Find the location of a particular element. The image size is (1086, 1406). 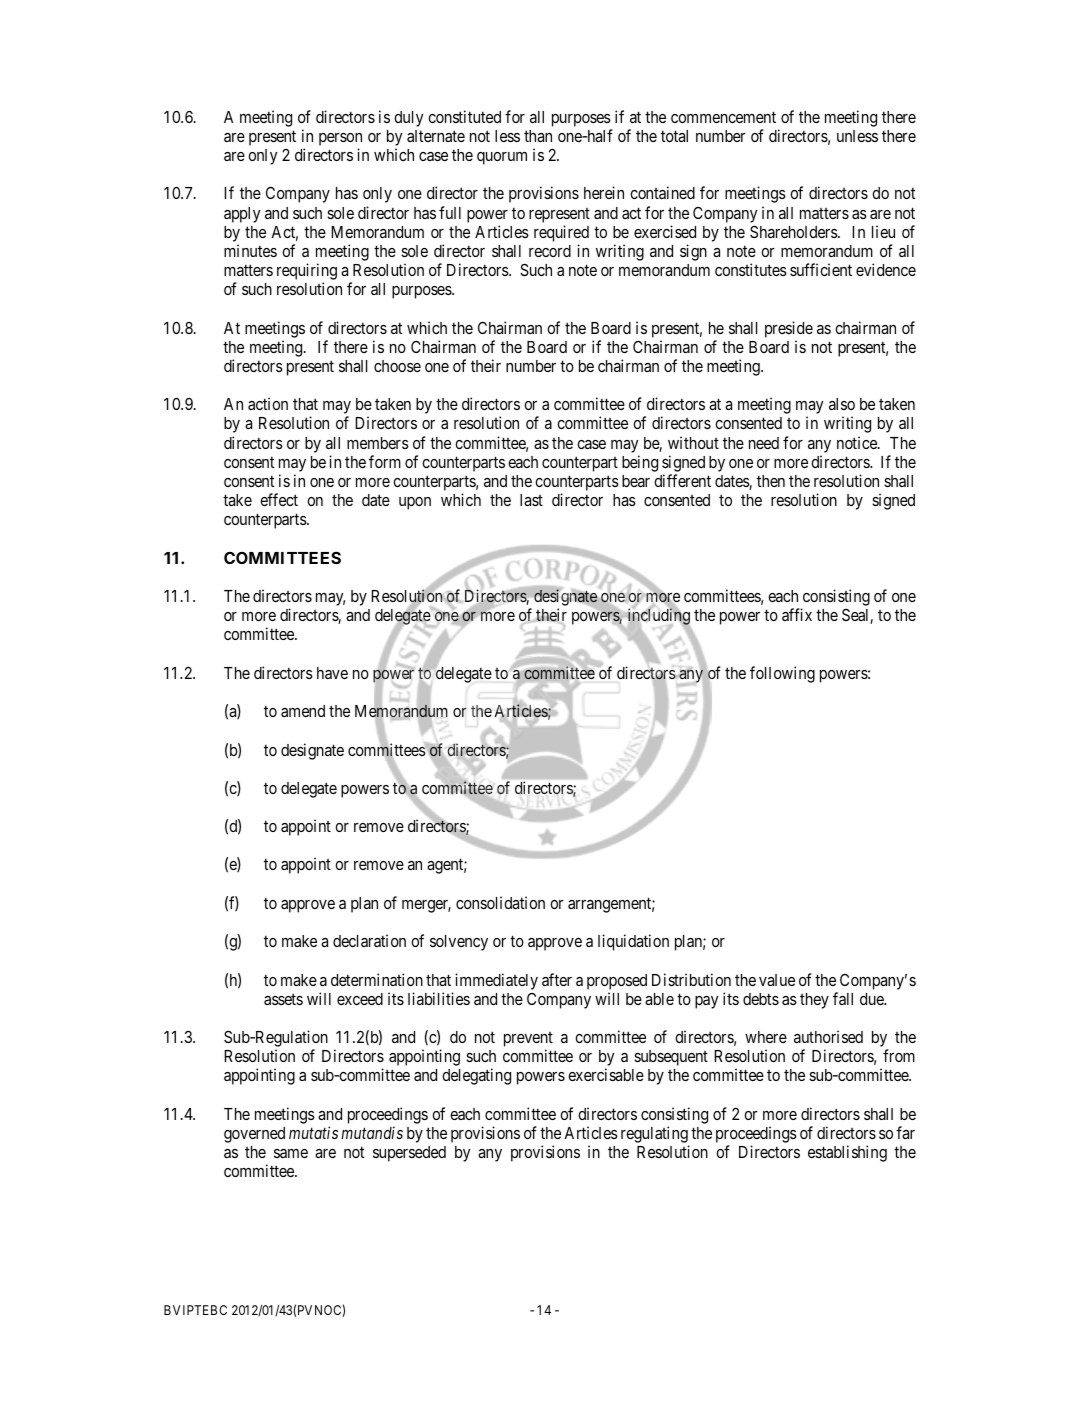

notice is located at coordinates (858, 442).
